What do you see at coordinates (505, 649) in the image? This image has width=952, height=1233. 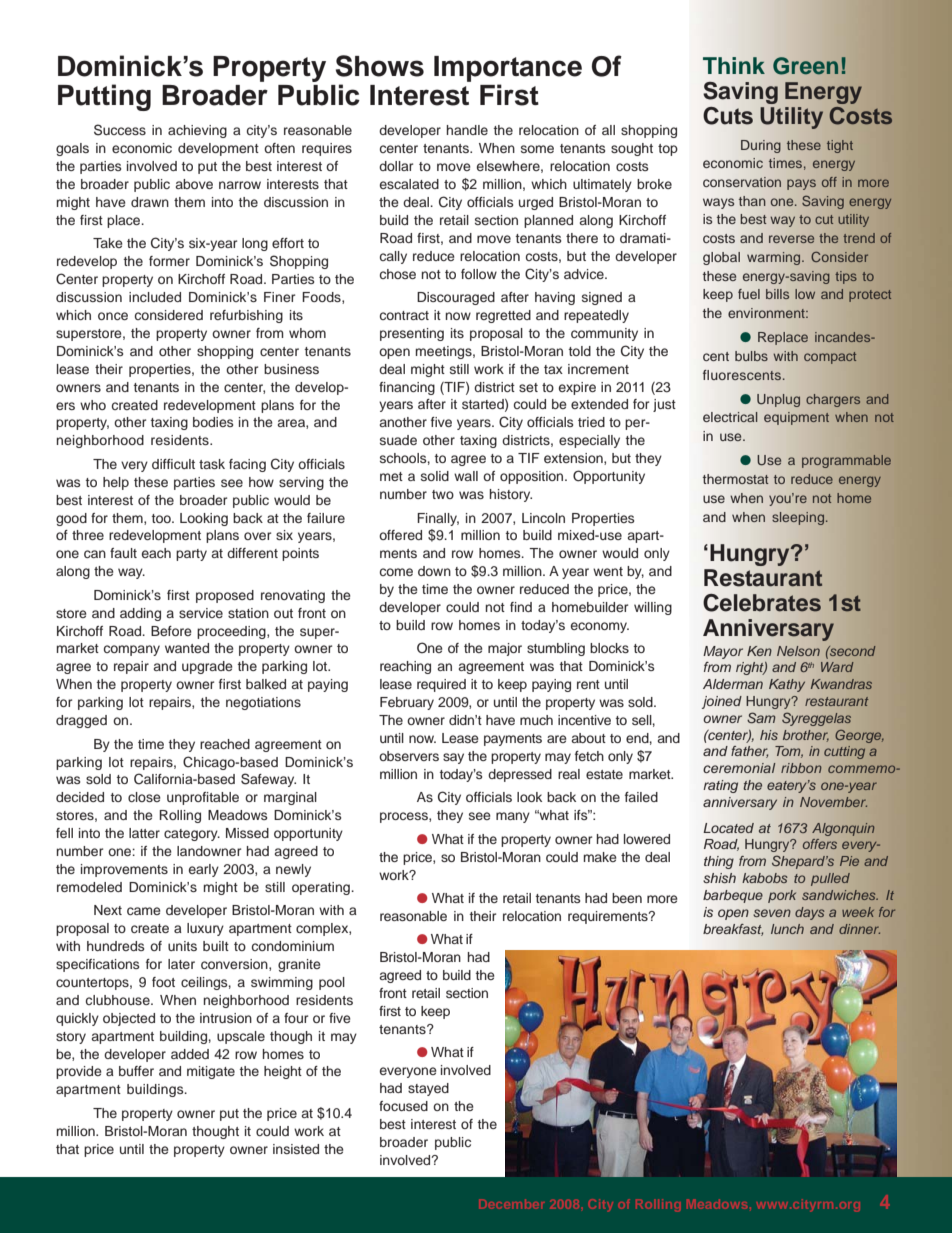 I see `major` at bounding box center [505, 649].
